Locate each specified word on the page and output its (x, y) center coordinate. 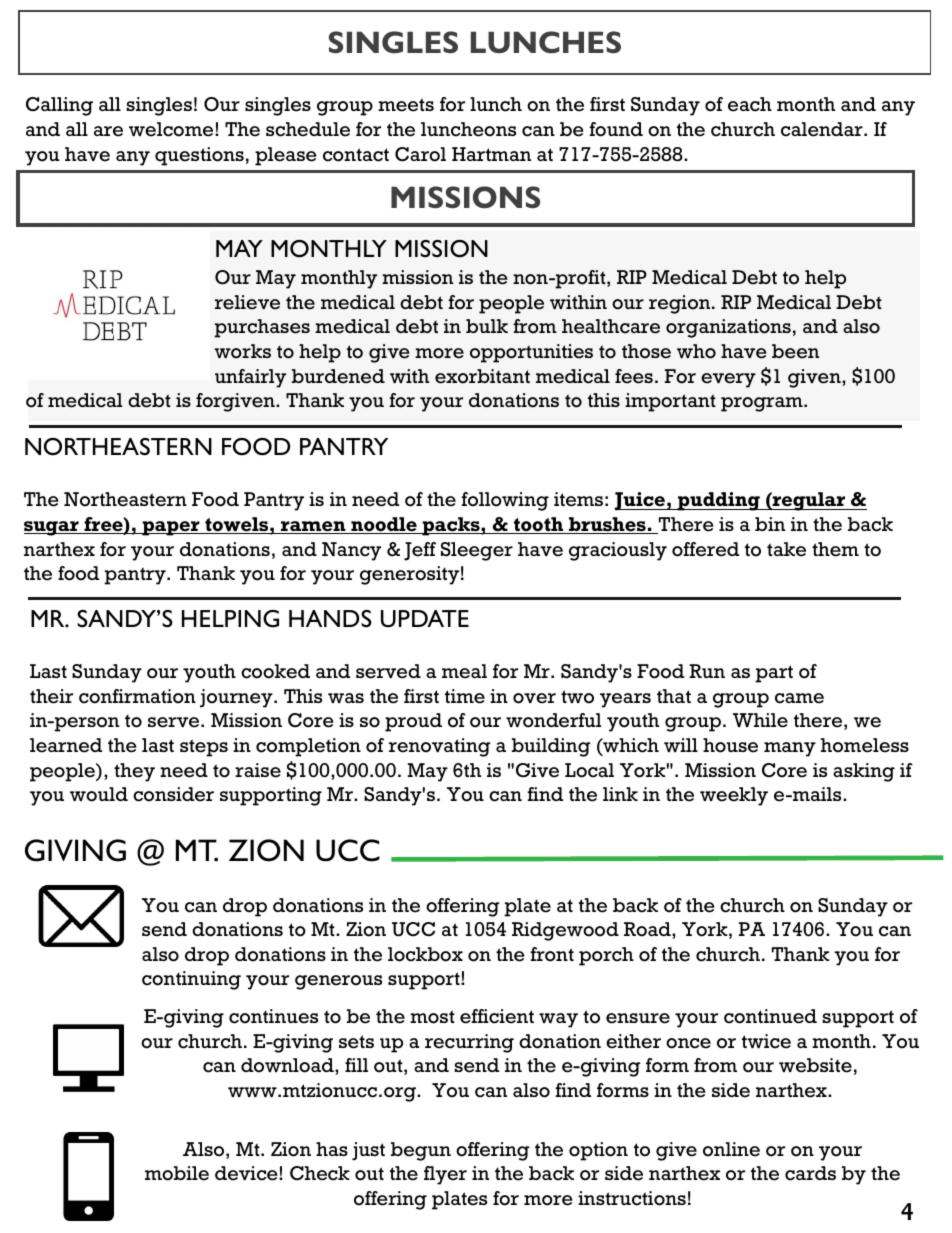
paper (171, 528)
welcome (172, 129)
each (750, 104)
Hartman (491, 154)
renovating (439, 747)
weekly (734, 796)
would (99, 794)
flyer (445, 1175)
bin (770, 524)
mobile (177, 1173)
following (505, 501)
